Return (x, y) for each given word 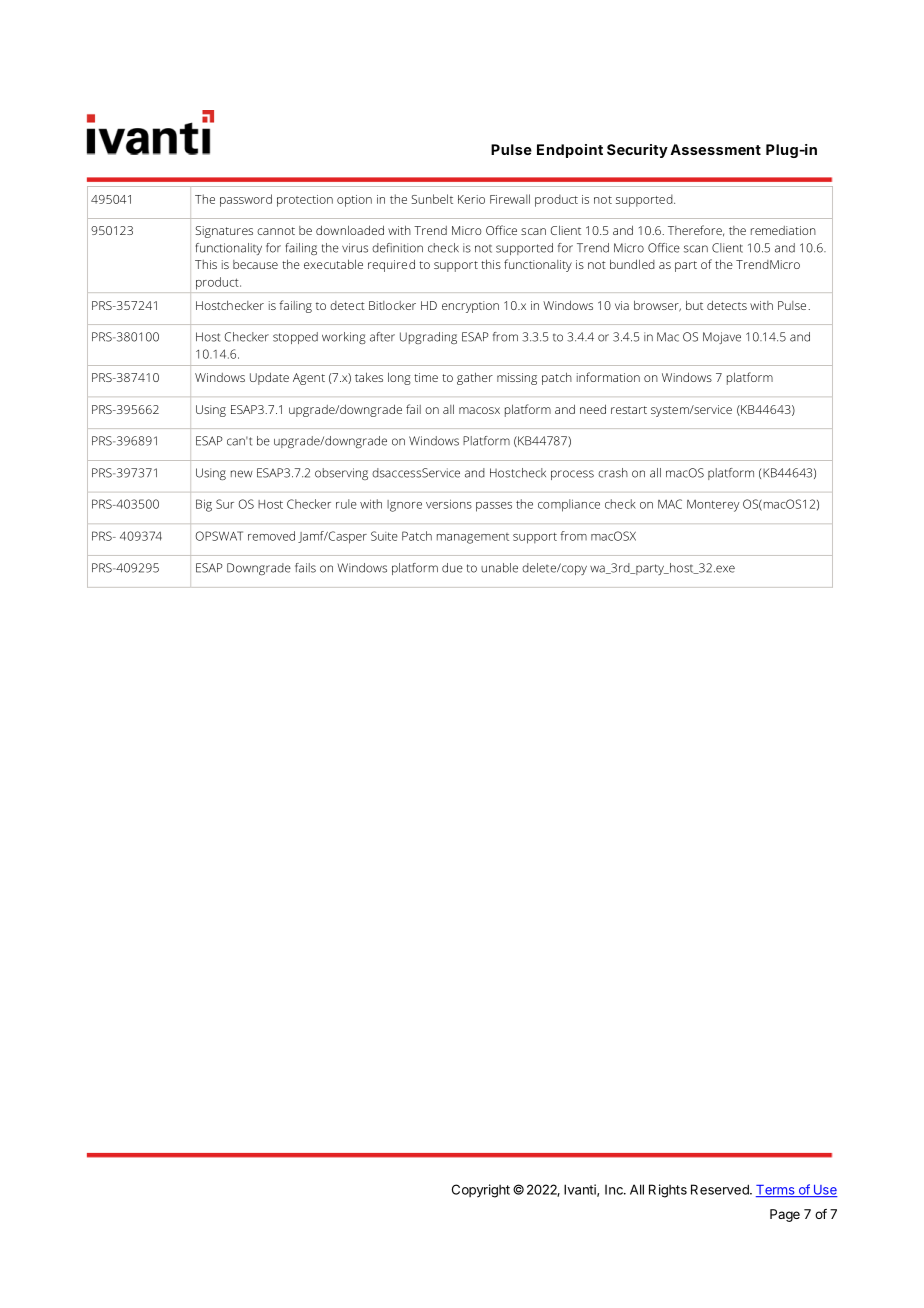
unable (499, 568)
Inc (615, 1190)
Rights (668, 1191)
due (452, 568)
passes (494, 507)
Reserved (721, 1189)
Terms (776, 1191)
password (246, 200)
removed (271, 536)
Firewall (510, 199)
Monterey (713, 506)
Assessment (715, 149)
